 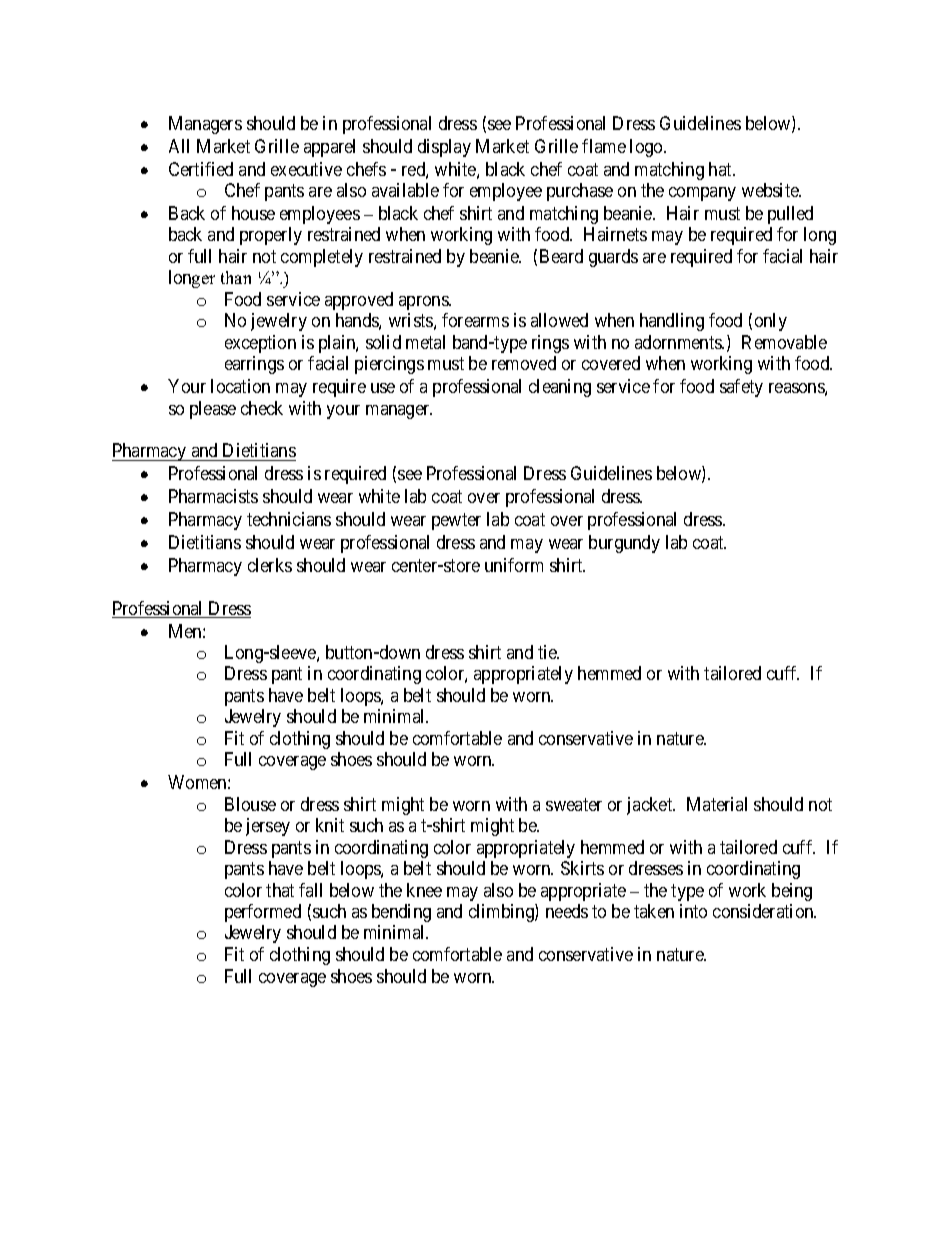 I want to click on safety, so click(x=741, y=388).
